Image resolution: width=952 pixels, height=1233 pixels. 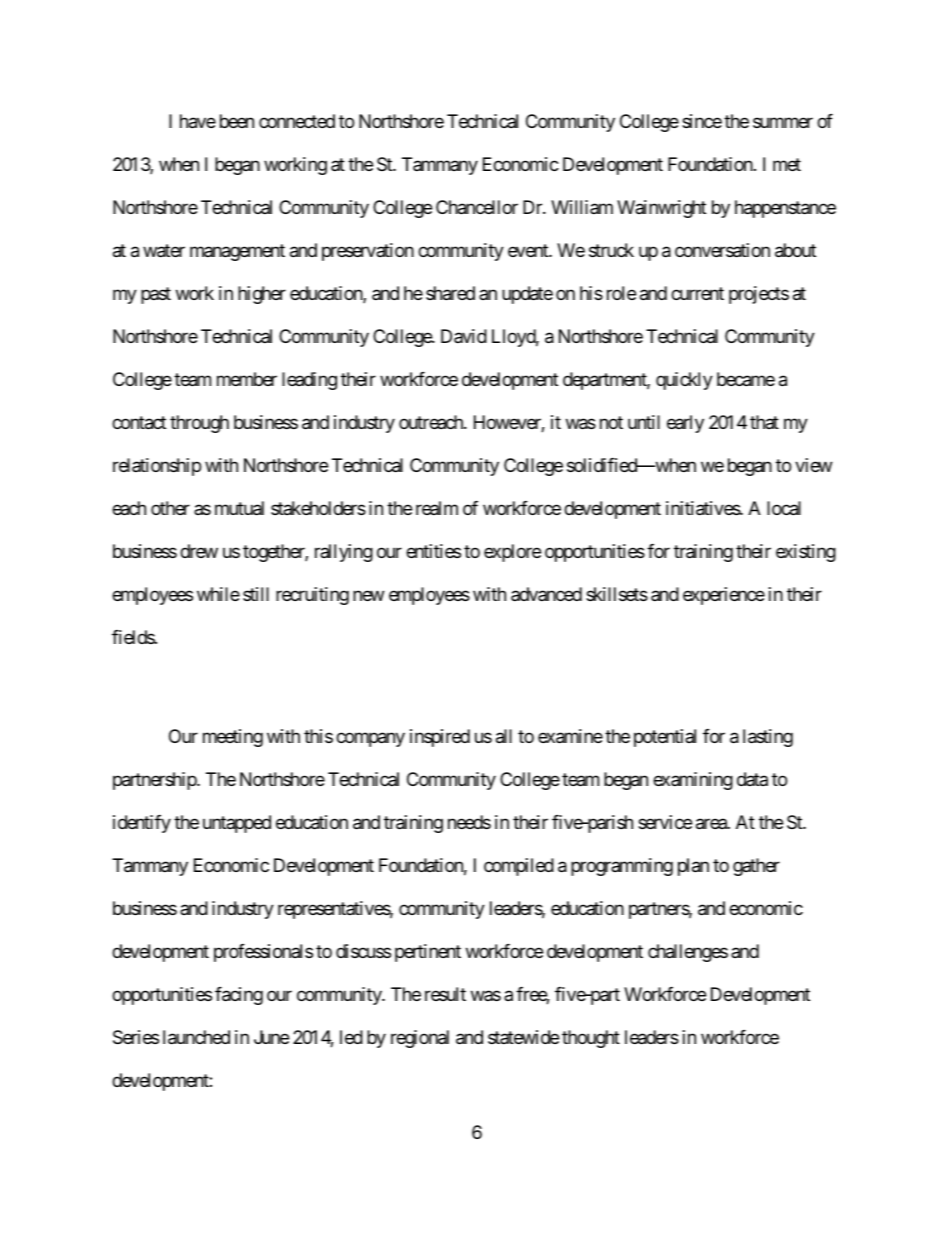 What do you see at coordinates (591, 1039) in the screenshot?
I see `thought` at bounding box center [591, 1039].
